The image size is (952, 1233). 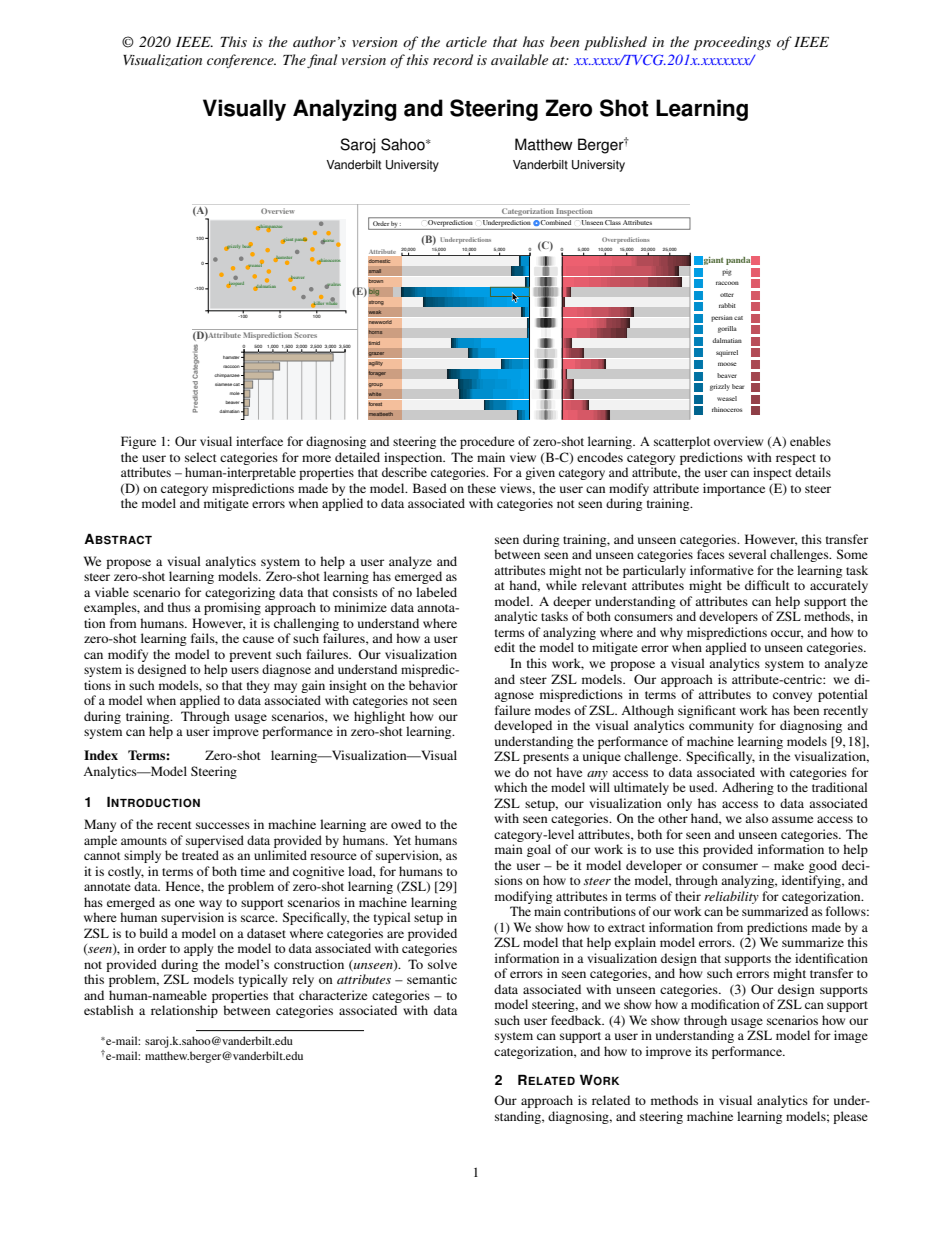 What do you see at coordinates (179, 607) in the page?
I see `thus` at bounding box center [179, 607].
